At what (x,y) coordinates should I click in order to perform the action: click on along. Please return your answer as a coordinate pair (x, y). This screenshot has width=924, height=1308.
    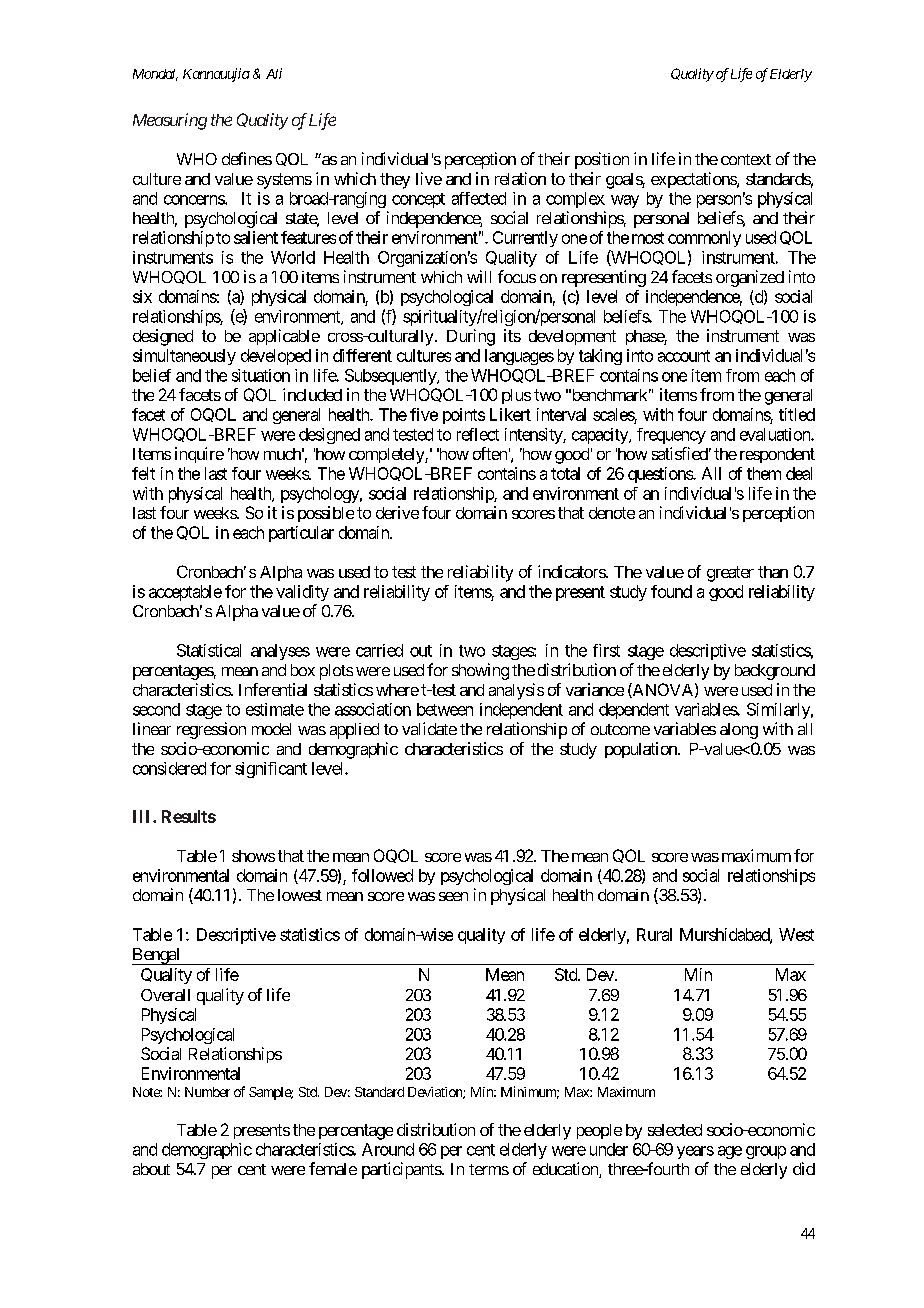
    Looking at the image, I should click on (739, 731).
